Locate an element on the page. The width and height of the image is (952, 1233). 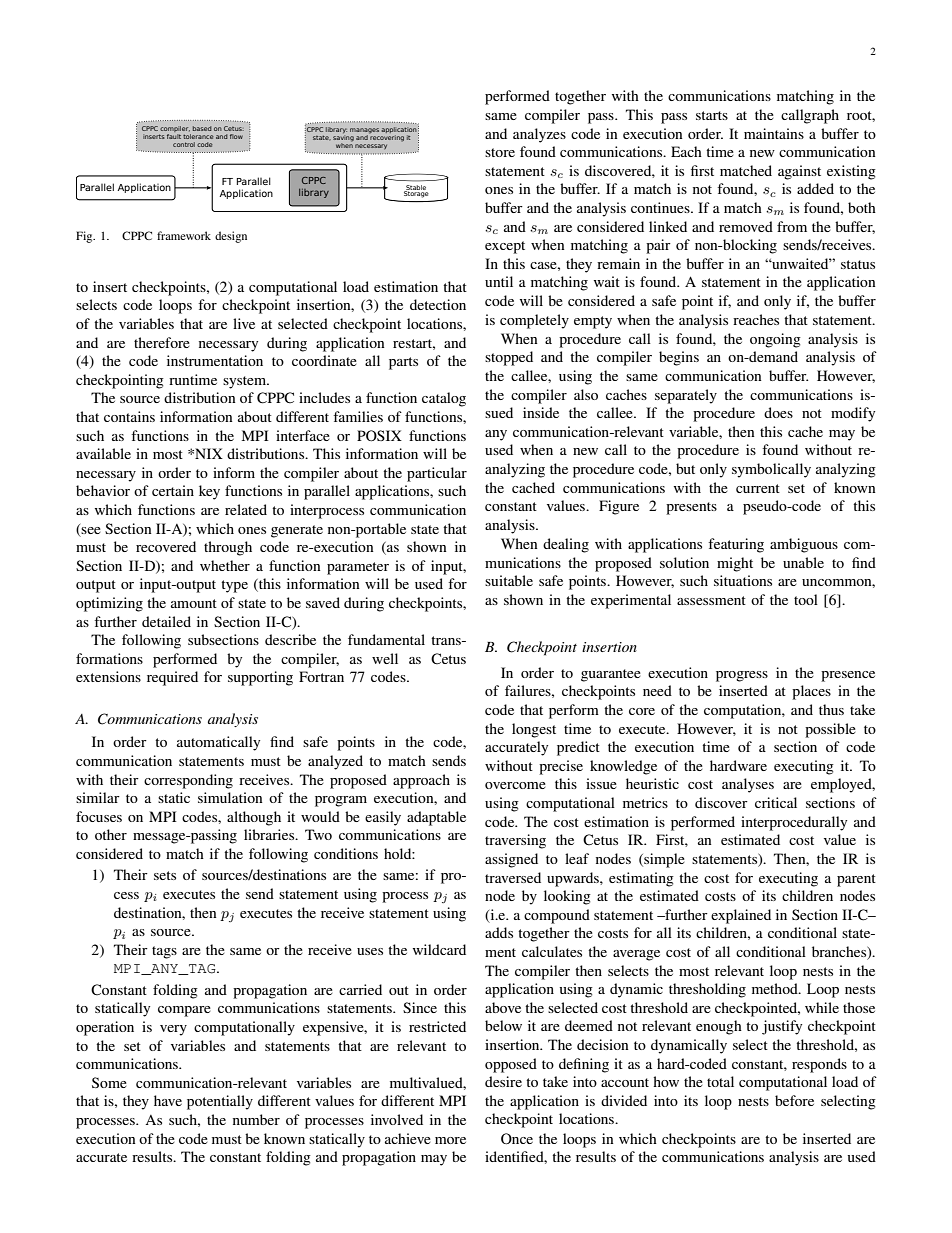
before is located at coordinates (794, 1100).
